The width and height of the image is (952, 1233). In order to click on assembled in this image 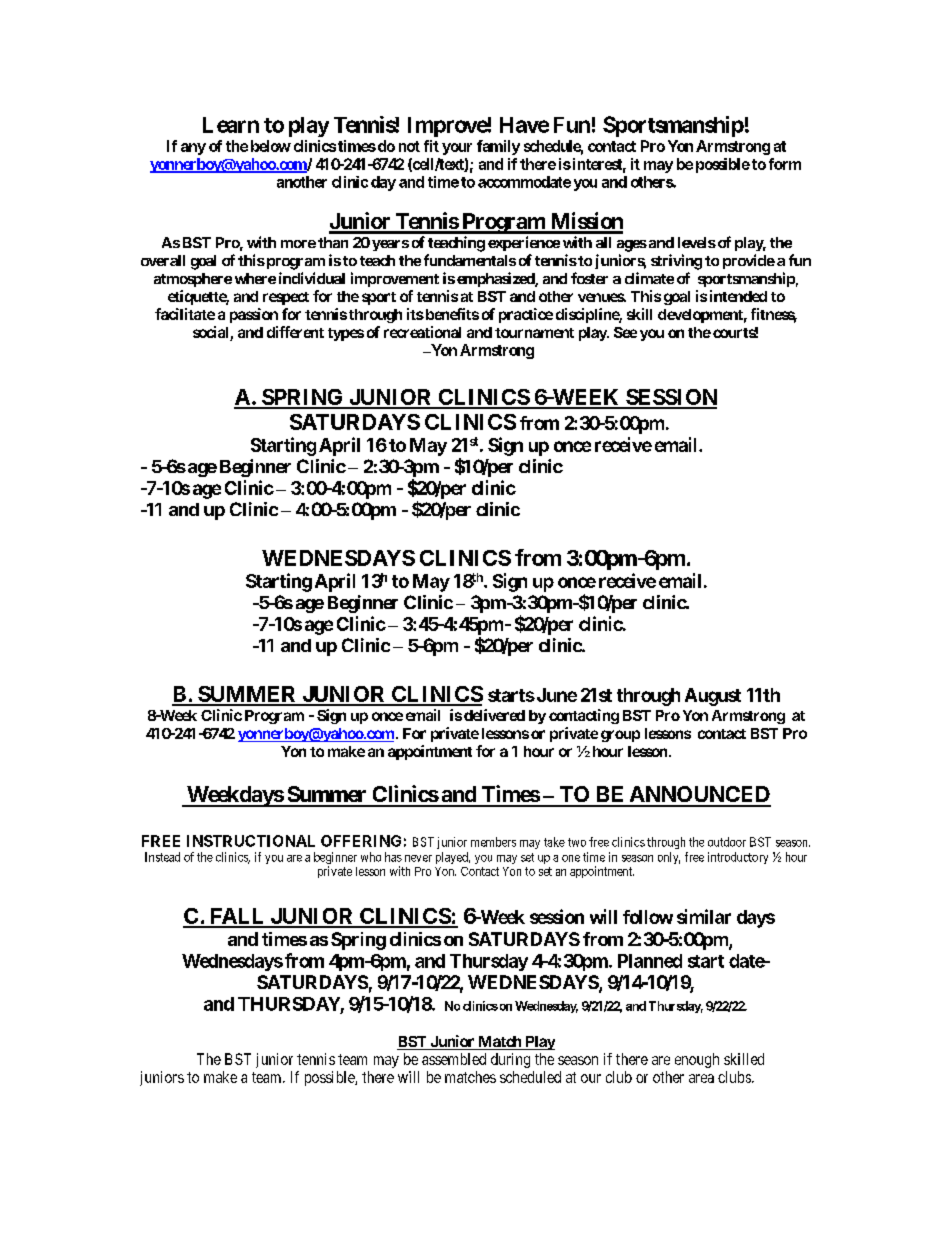, I will do `click(454, 1059)`.
